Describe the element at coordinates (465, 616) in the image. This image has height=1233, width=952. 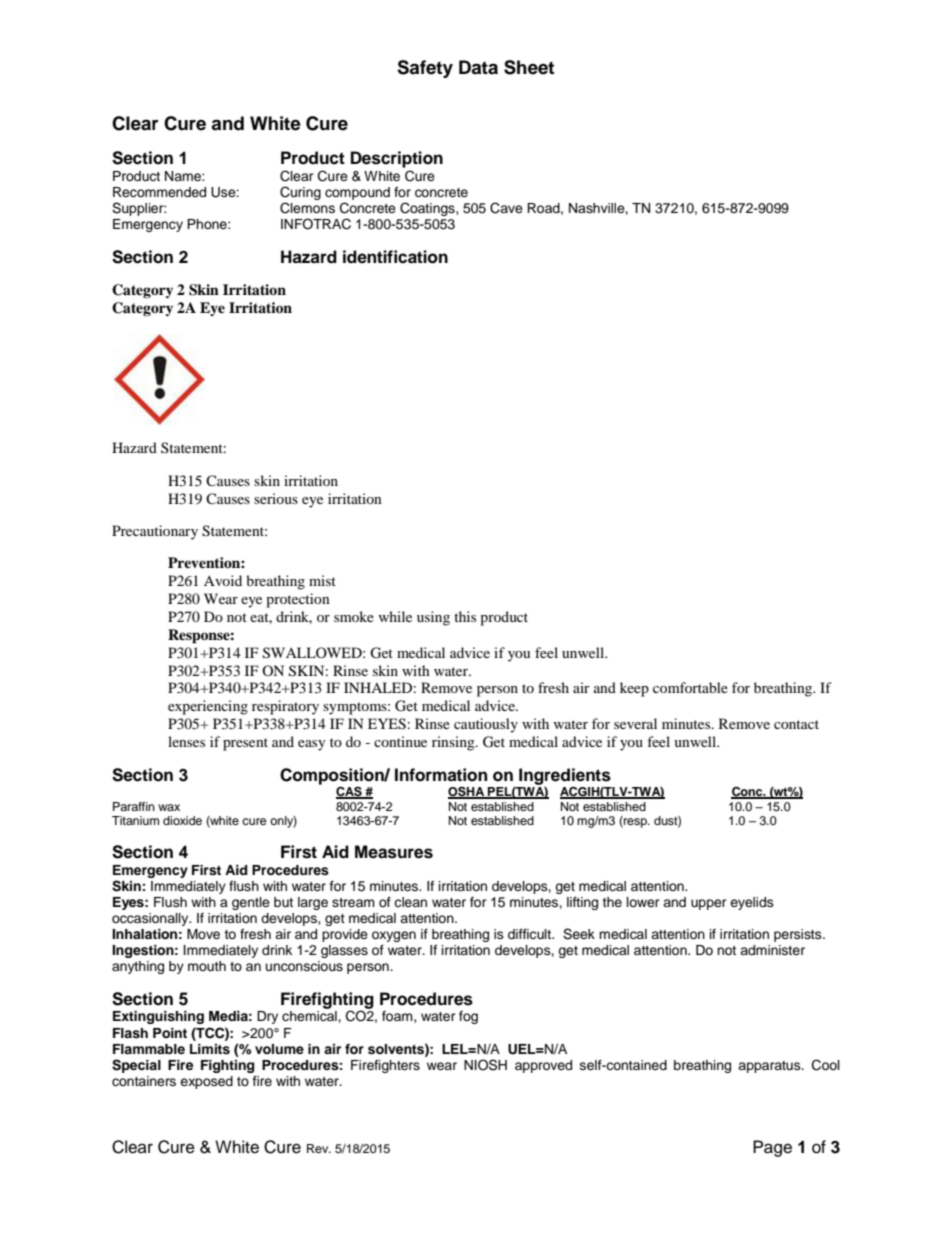
I see `this` at that location.
